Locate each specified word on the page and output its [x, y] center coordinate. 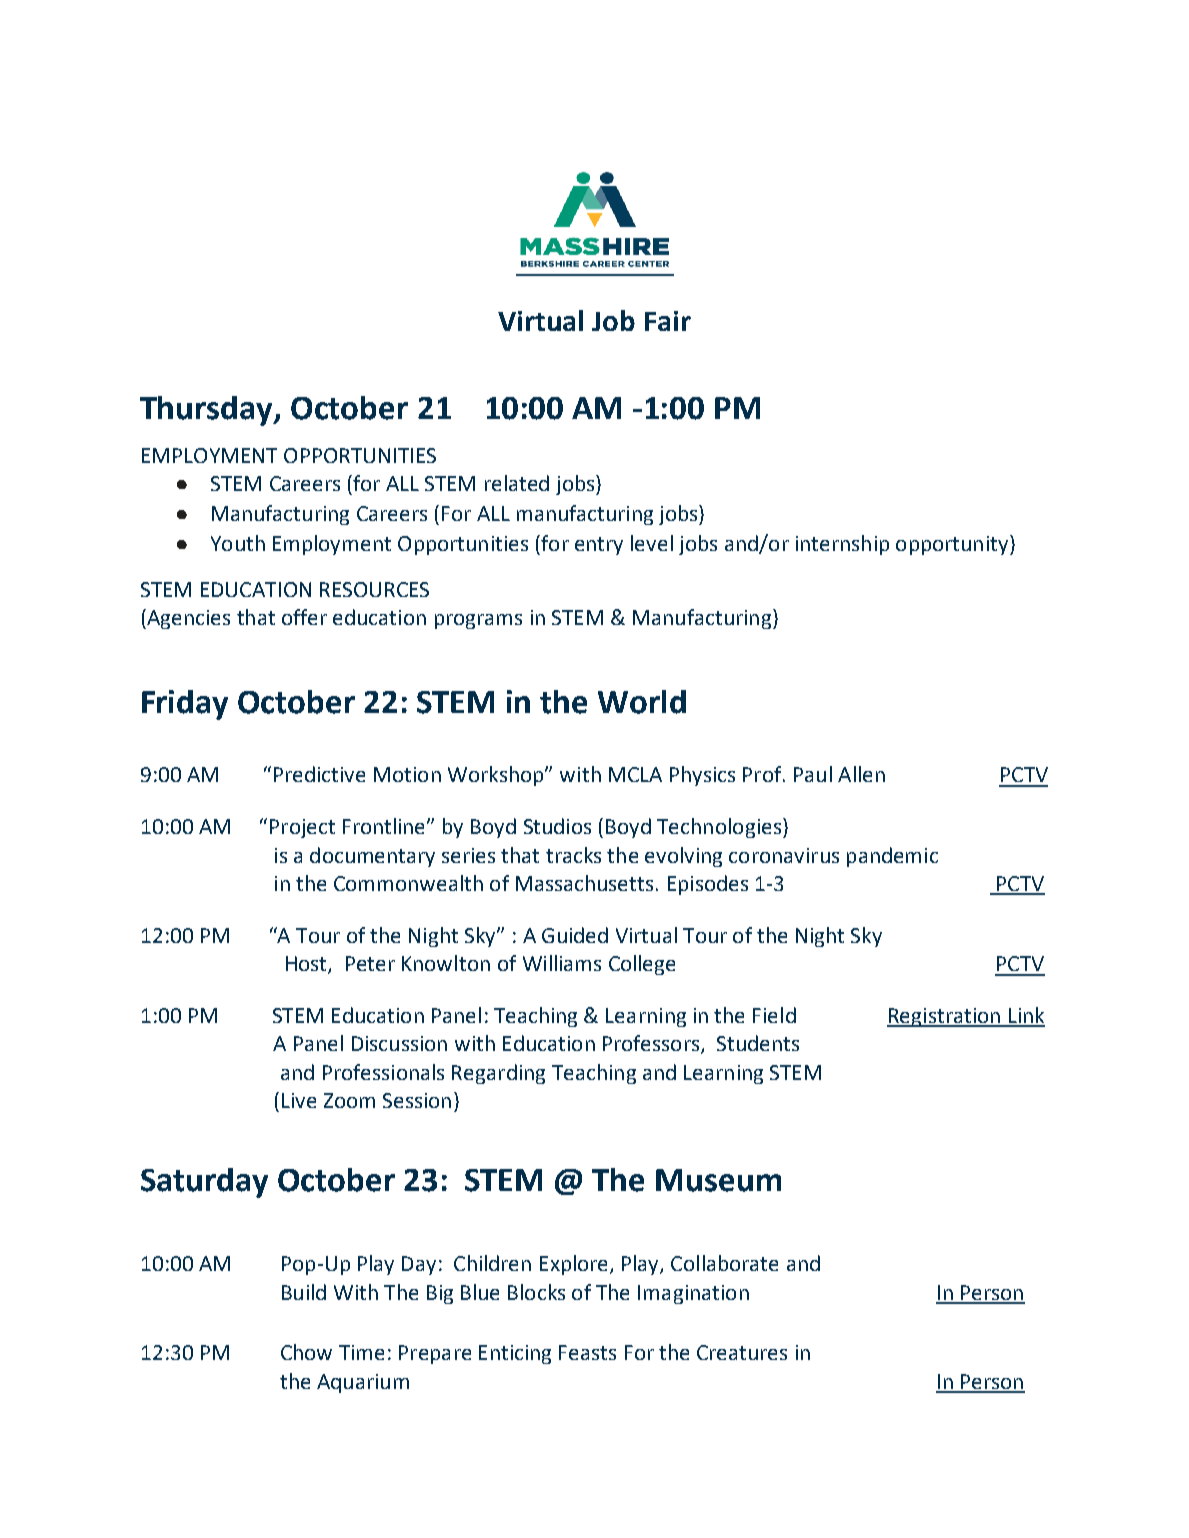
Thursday [208, 411]
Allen [861, 774]
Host [307, 965]
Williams [562, 963]
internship [842, 545]
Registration [944, 1017]
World [642, 702]
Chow [306, 1352]
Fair [668, 321]
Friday [185, 705]
